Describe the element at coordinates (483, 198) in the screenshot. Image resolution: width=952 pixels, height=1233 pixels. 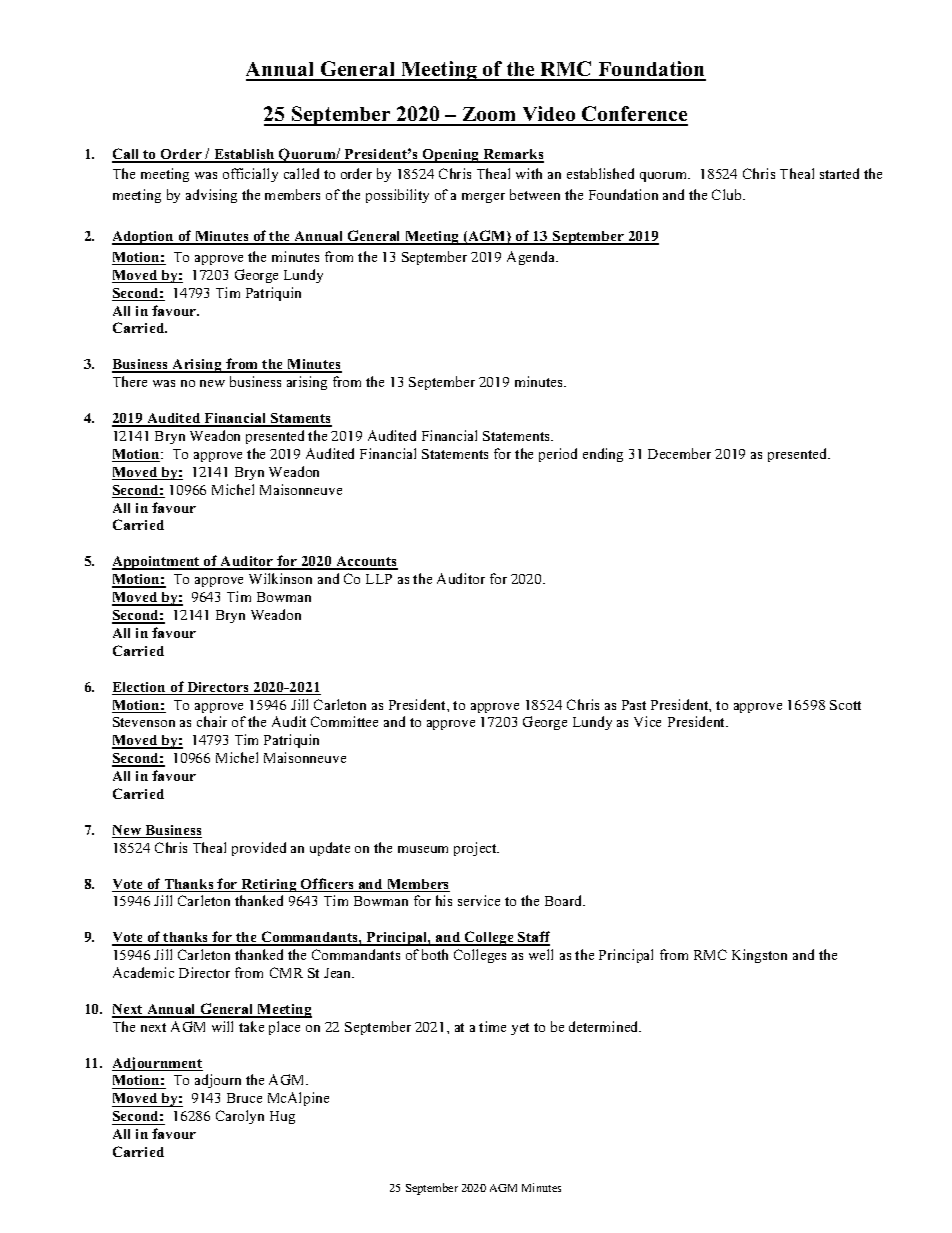
I see `merger` at that location.
